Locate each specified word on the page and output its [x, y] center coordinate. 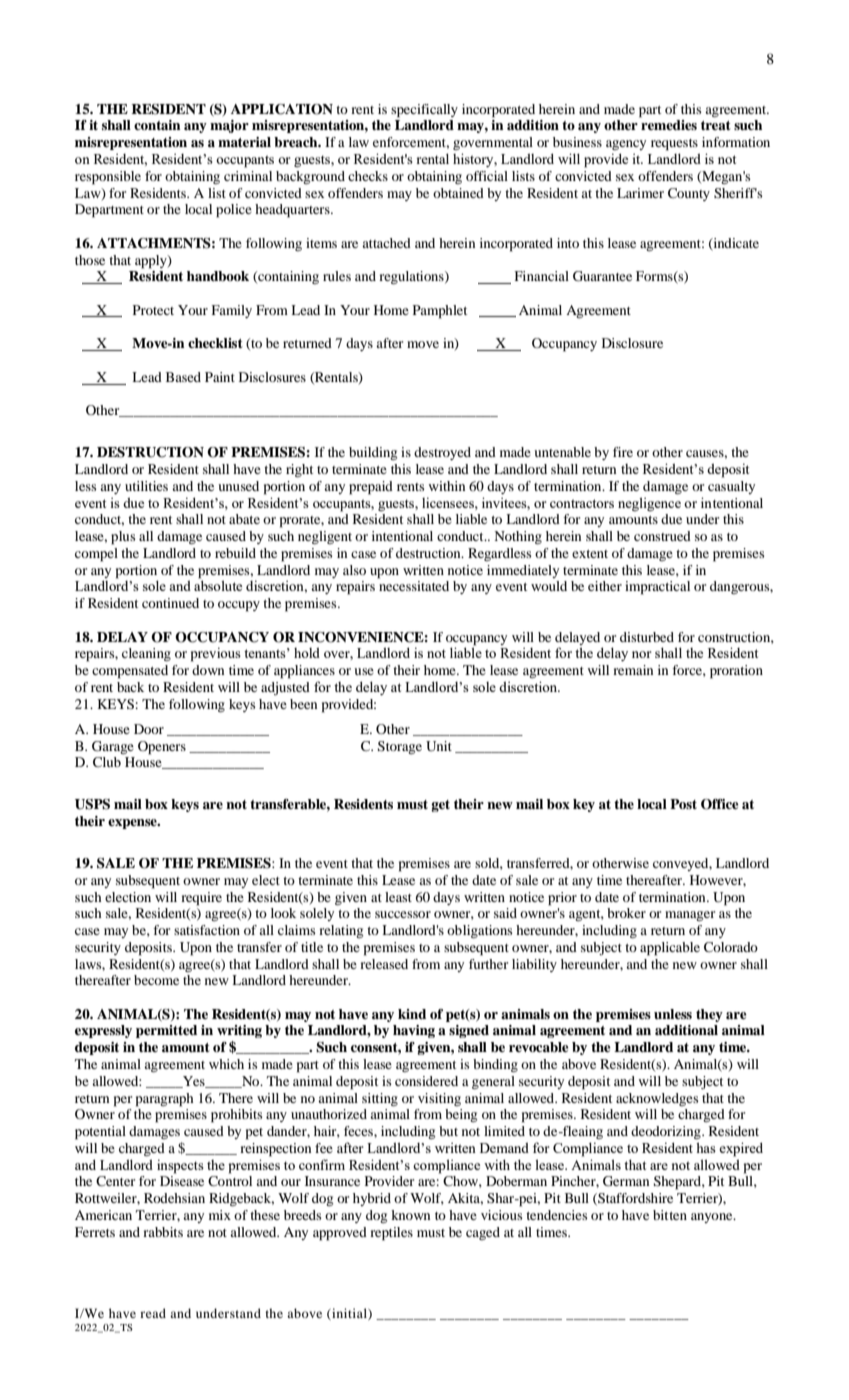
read [153, 1313]
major [229, 126]
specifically [424, 111]
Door [149, 729]
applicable [670, 949]
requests [674, 145]
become [156, 980]
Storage [400, 747]
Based [183, 377]
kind [412, 1014]
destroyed [442, 453]
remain [633, 670]
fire [623, 452]
